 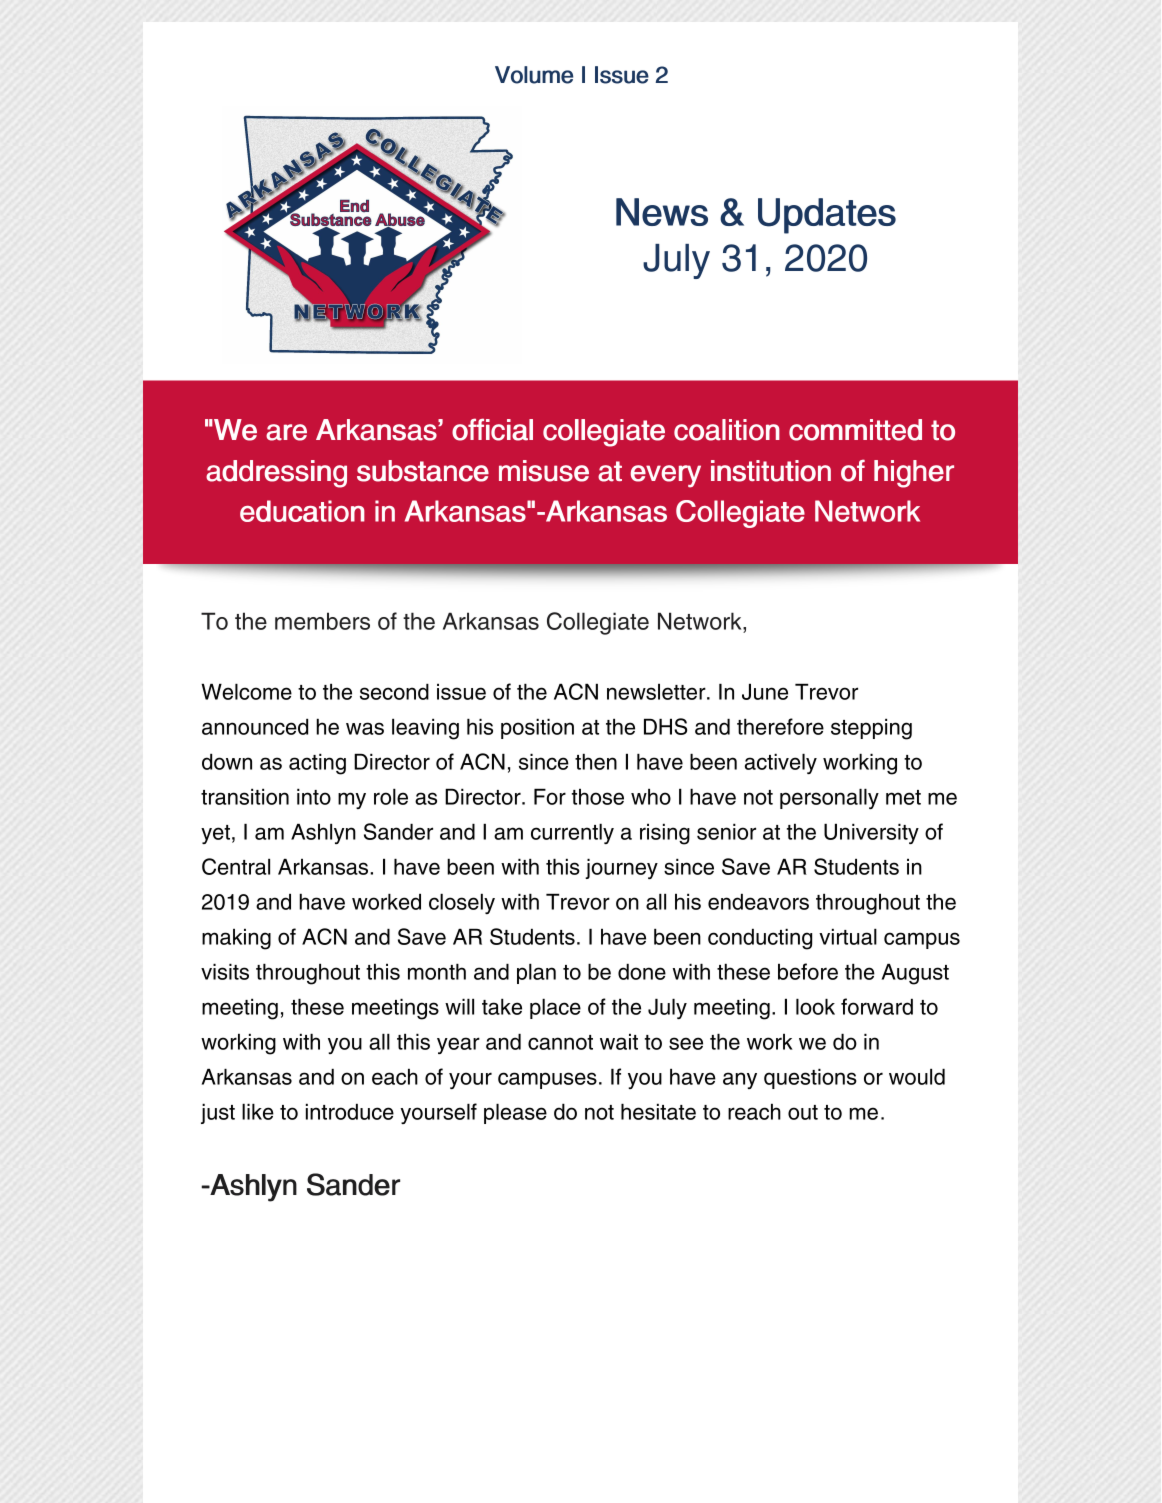 I want to click on coalition, so click(x=727, y=430).
